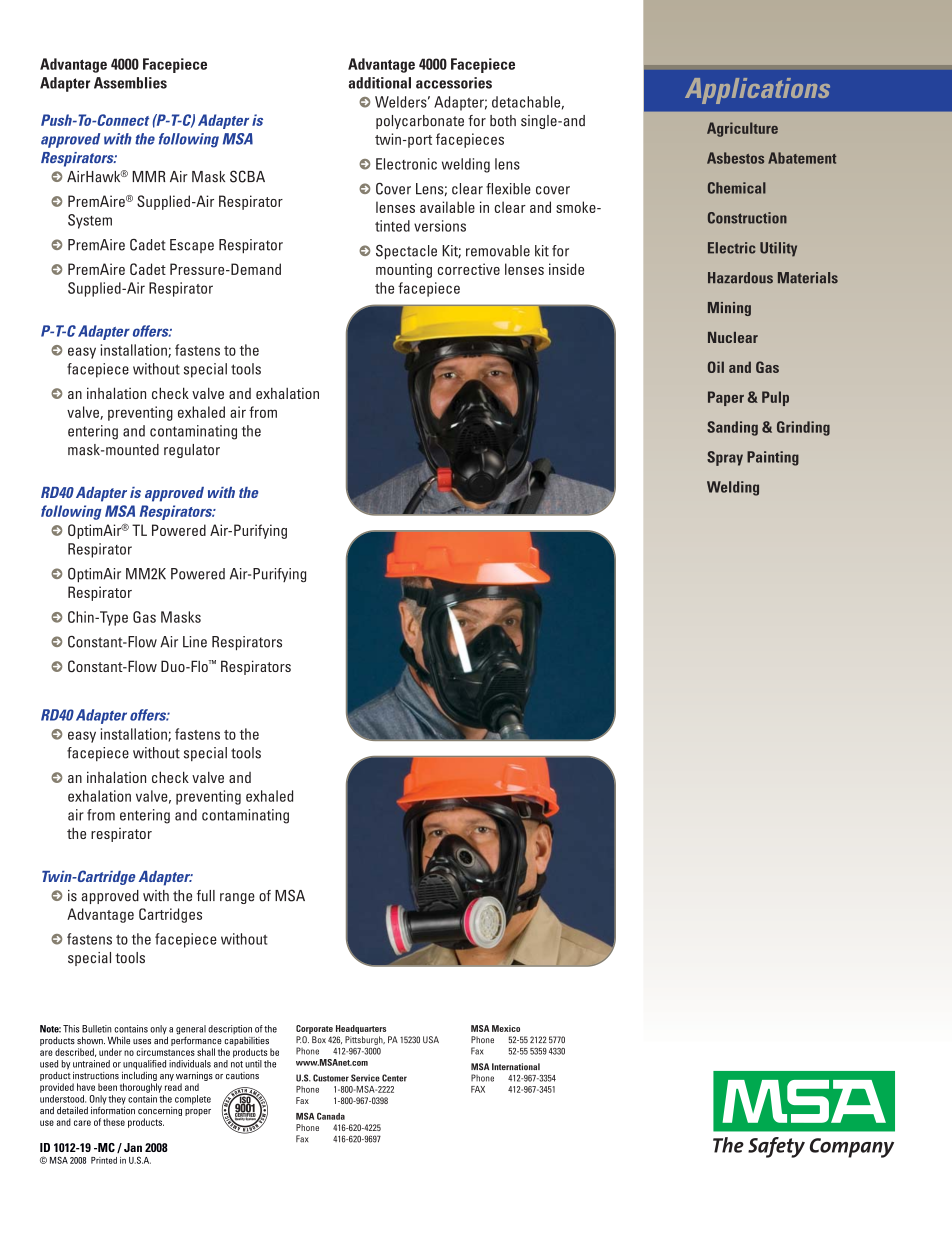  I want to click on polycarbonate, so click(420, 122).
